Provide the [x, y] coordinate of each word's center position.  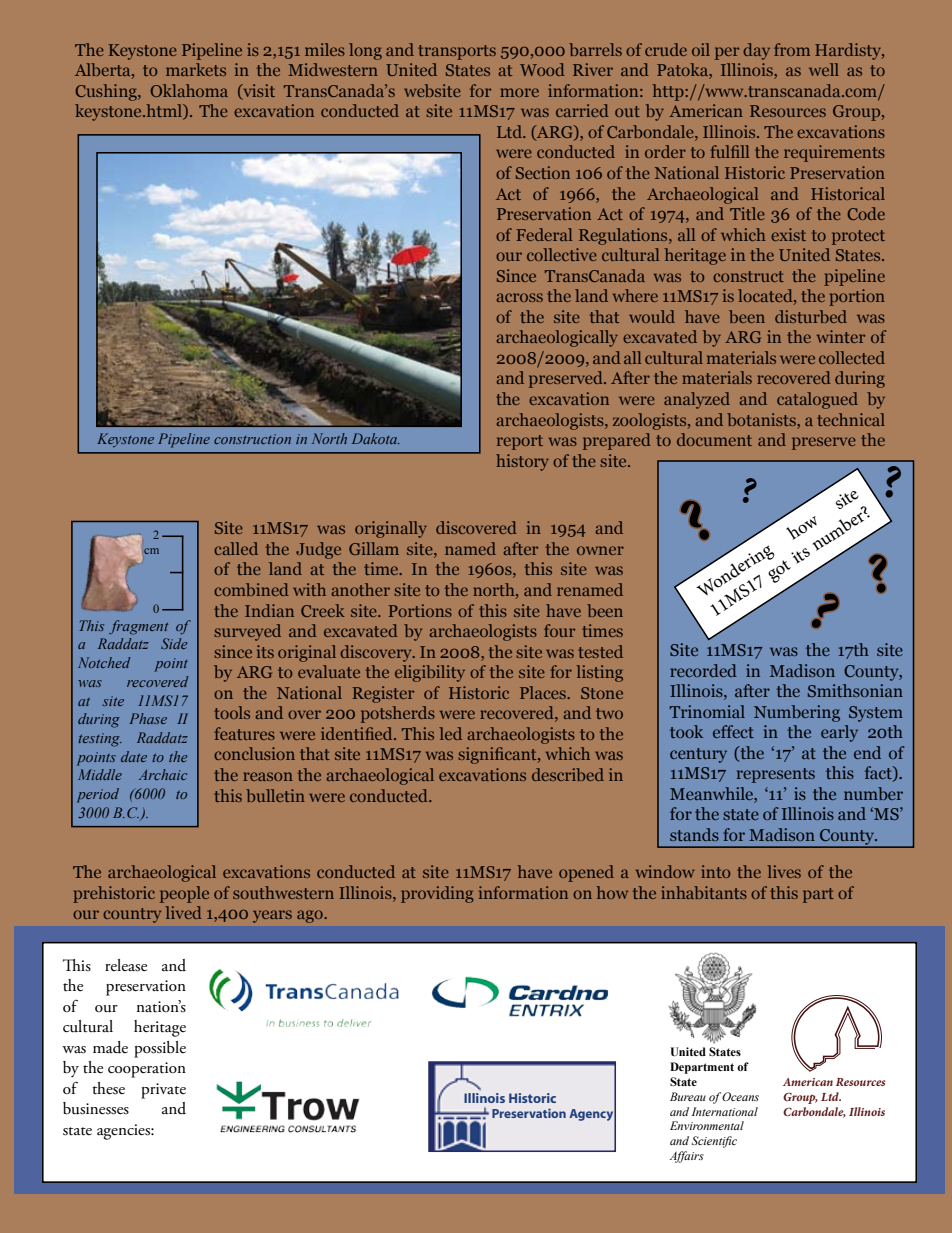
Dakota [376, 438]
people [184, 894]
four [559, 630]
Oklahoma [189, 90]
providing [437, 894]
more [519, 92]
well [824, 69]
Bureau [688, 1096]
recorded [703, 670]
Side [174, 643]
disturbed [811, 316]
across [520, 297]
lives [784, 871]
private [163, 1091]
